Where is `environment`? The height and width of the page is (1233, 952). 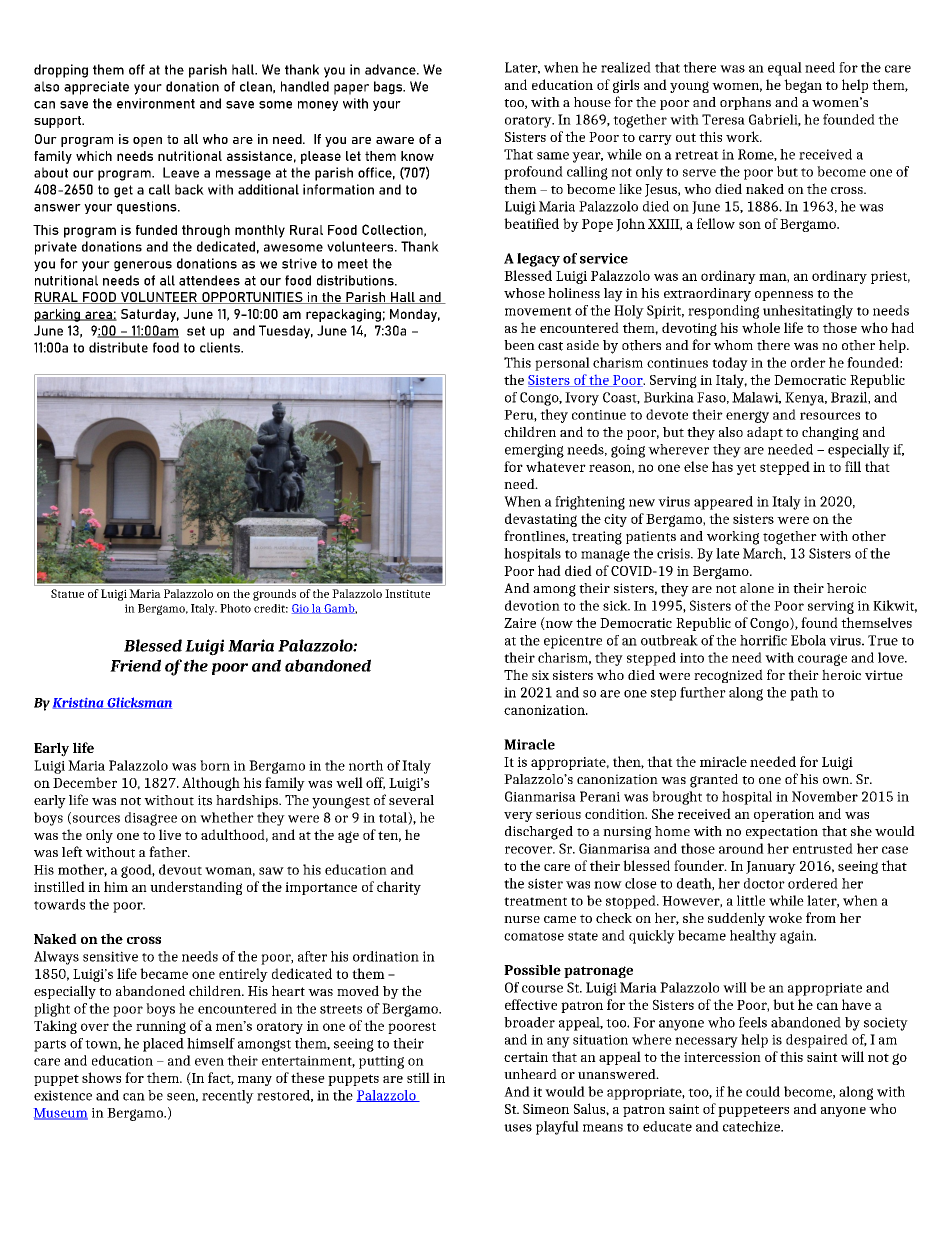
environment is located at coordinates (156, 103).
